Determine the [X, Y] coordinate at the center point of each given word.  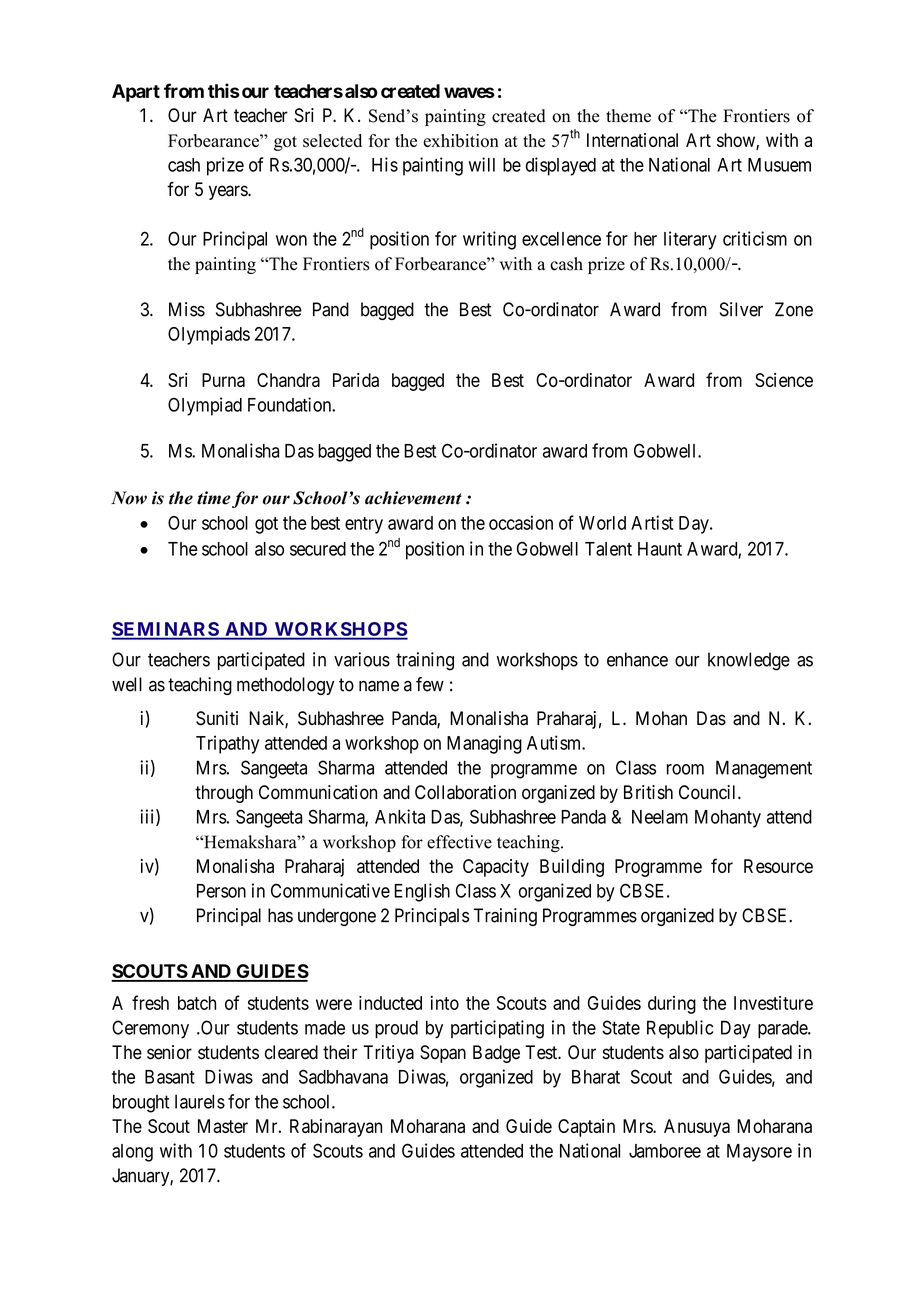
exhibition [461, 141]
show [737, 141]
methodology [285, 686]
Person [221, 891]
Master [223, 1126]
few [430, 684]
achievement [413, 498]
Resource [778, 866]
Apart [136, 93]
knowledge [749, 661]
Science [784, 380]
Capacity [496, 868]
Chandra [288, 380]
